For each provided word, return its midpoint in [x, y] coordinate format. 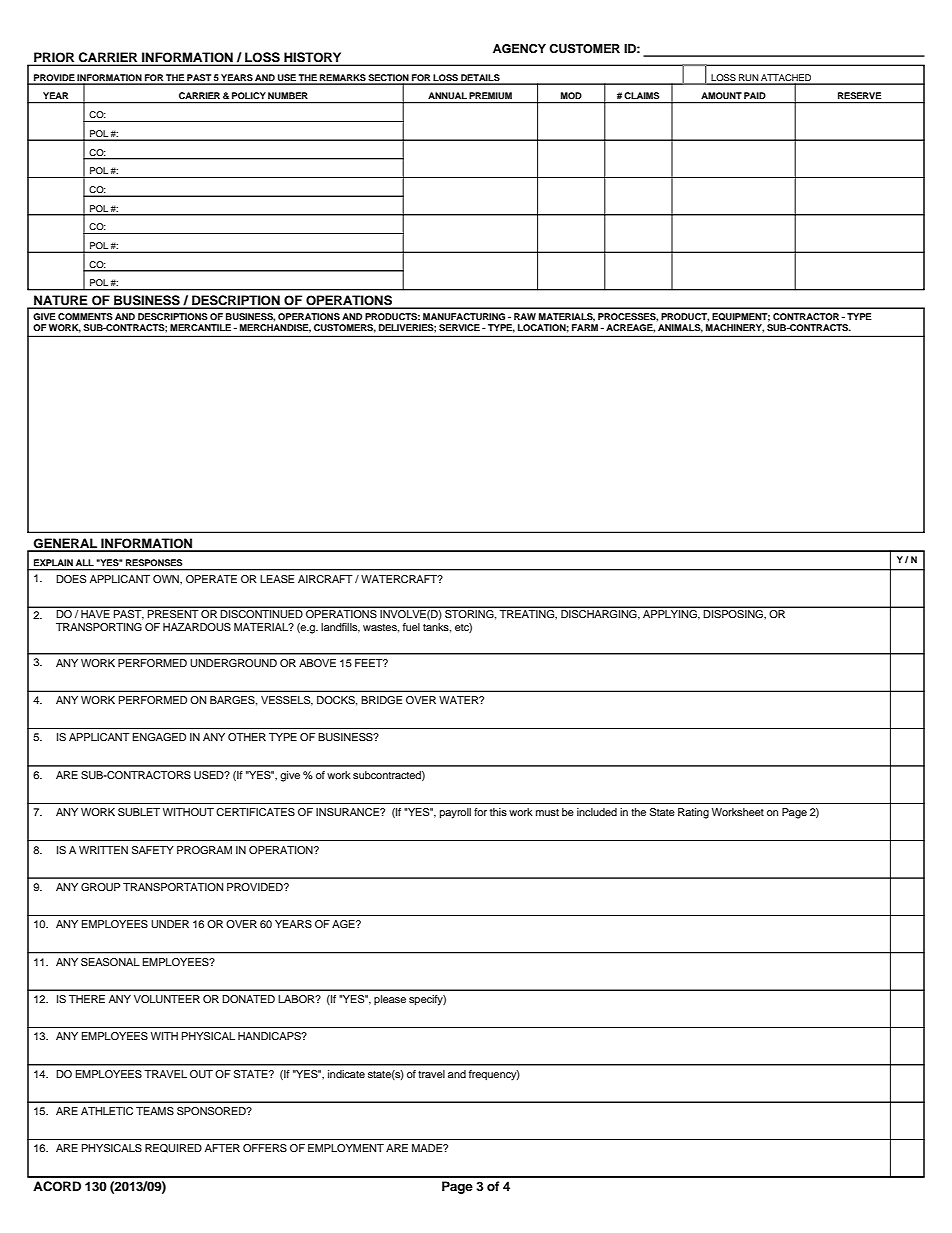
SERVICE [459, 327]
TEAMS [155, 1111]
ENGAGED [159, 737]
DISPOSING [734, 614]
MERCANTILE [200, 327]
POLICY [249, 95]
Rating [693, 813]
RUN [748, 79]
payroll [455, 813]
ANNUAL [447, 95]
